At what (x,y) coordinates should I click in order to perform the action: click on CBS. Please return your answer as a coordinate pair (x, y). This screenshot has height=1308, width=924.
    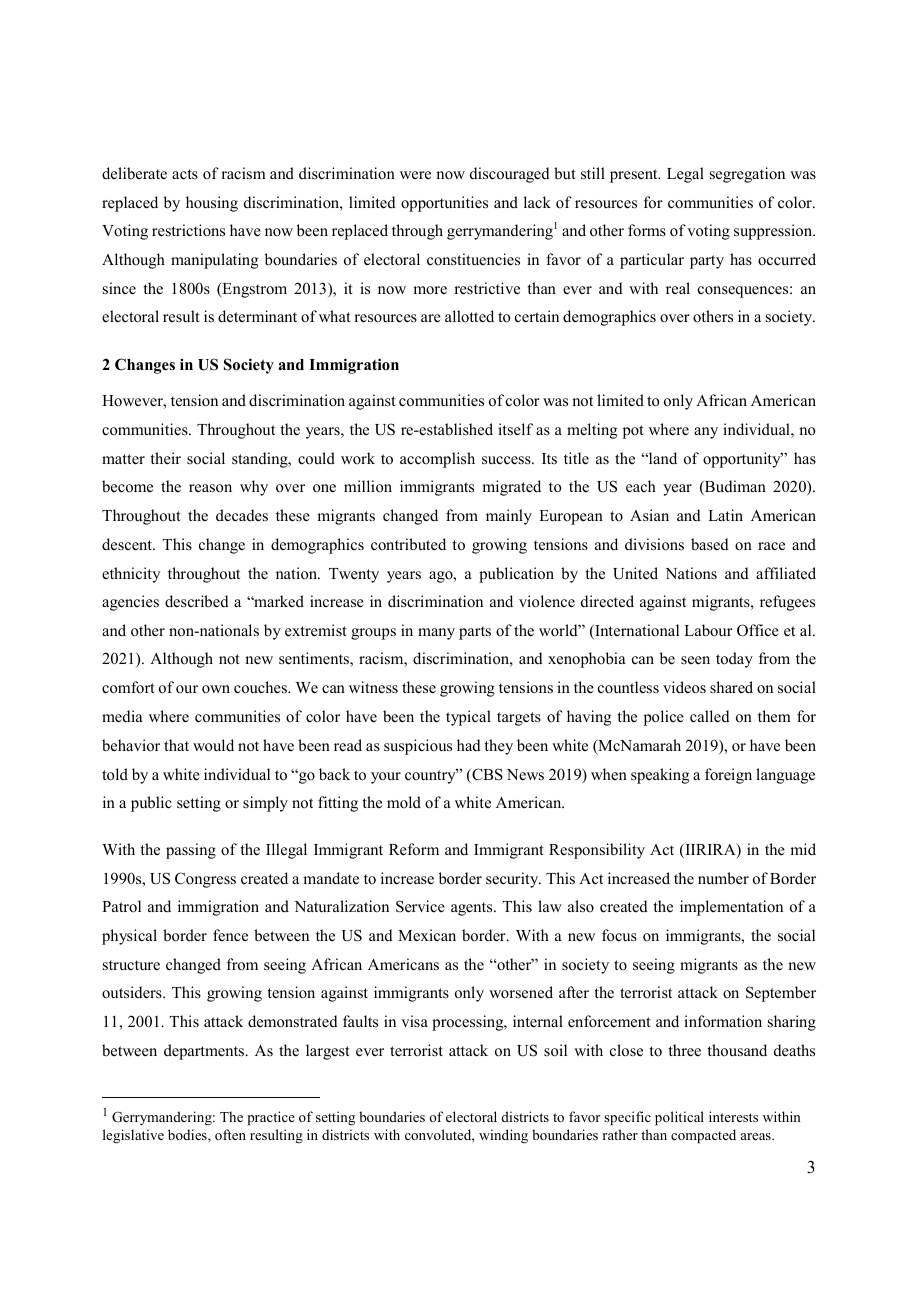
    Looking at the image, I should click on (486, 775).
